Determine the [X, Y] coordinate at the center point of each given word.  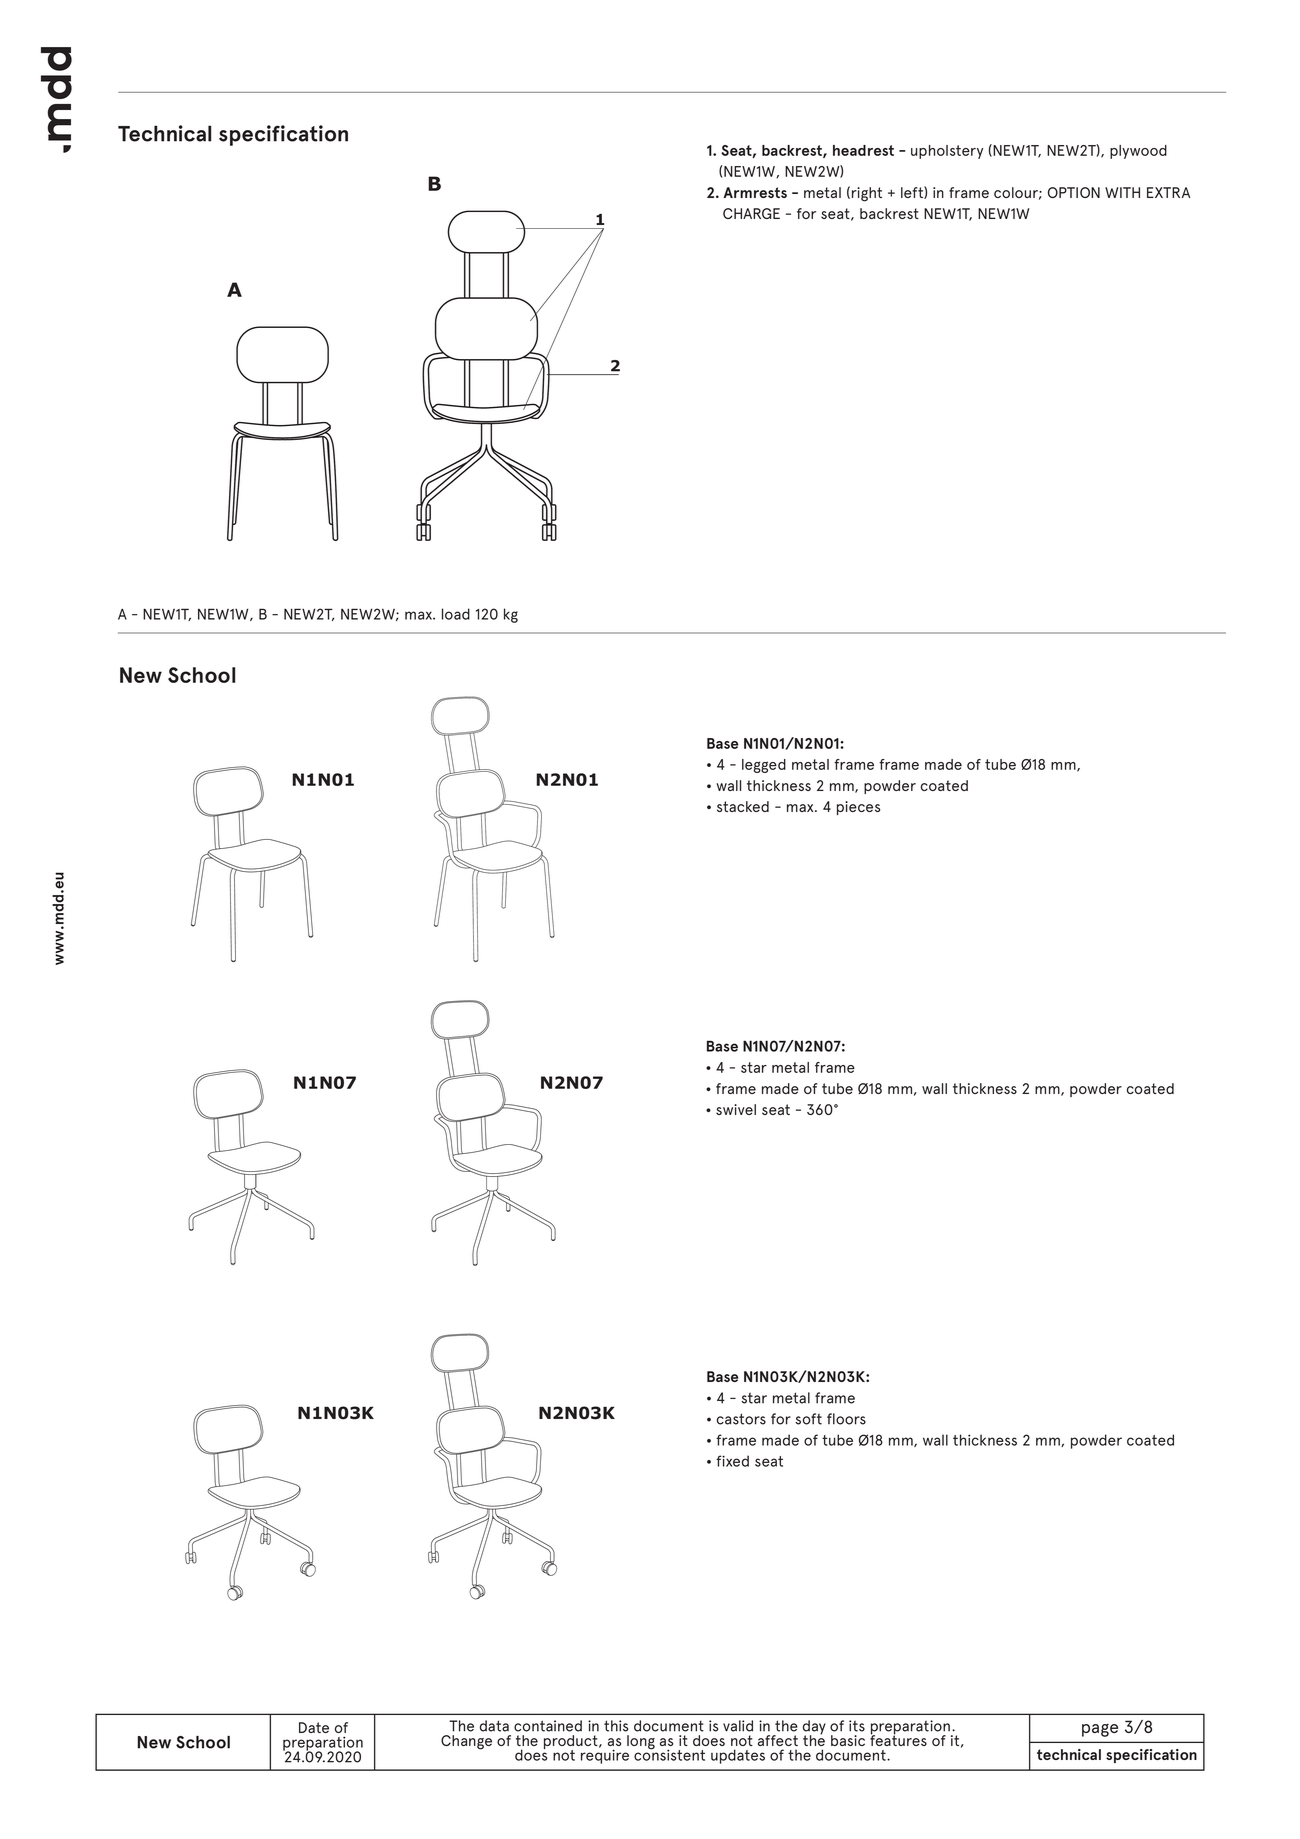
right [867, 194]
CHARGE [751, 213]
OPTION [1074, 192]
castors [741, 1419]
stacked [743, 806]
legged [764, 766]
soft [808, 1419]
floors [846, 1419]
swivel [736, 1109]
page [1100, 1730]
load [456, 614]
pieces [858, 808]
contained [548, 1726]
